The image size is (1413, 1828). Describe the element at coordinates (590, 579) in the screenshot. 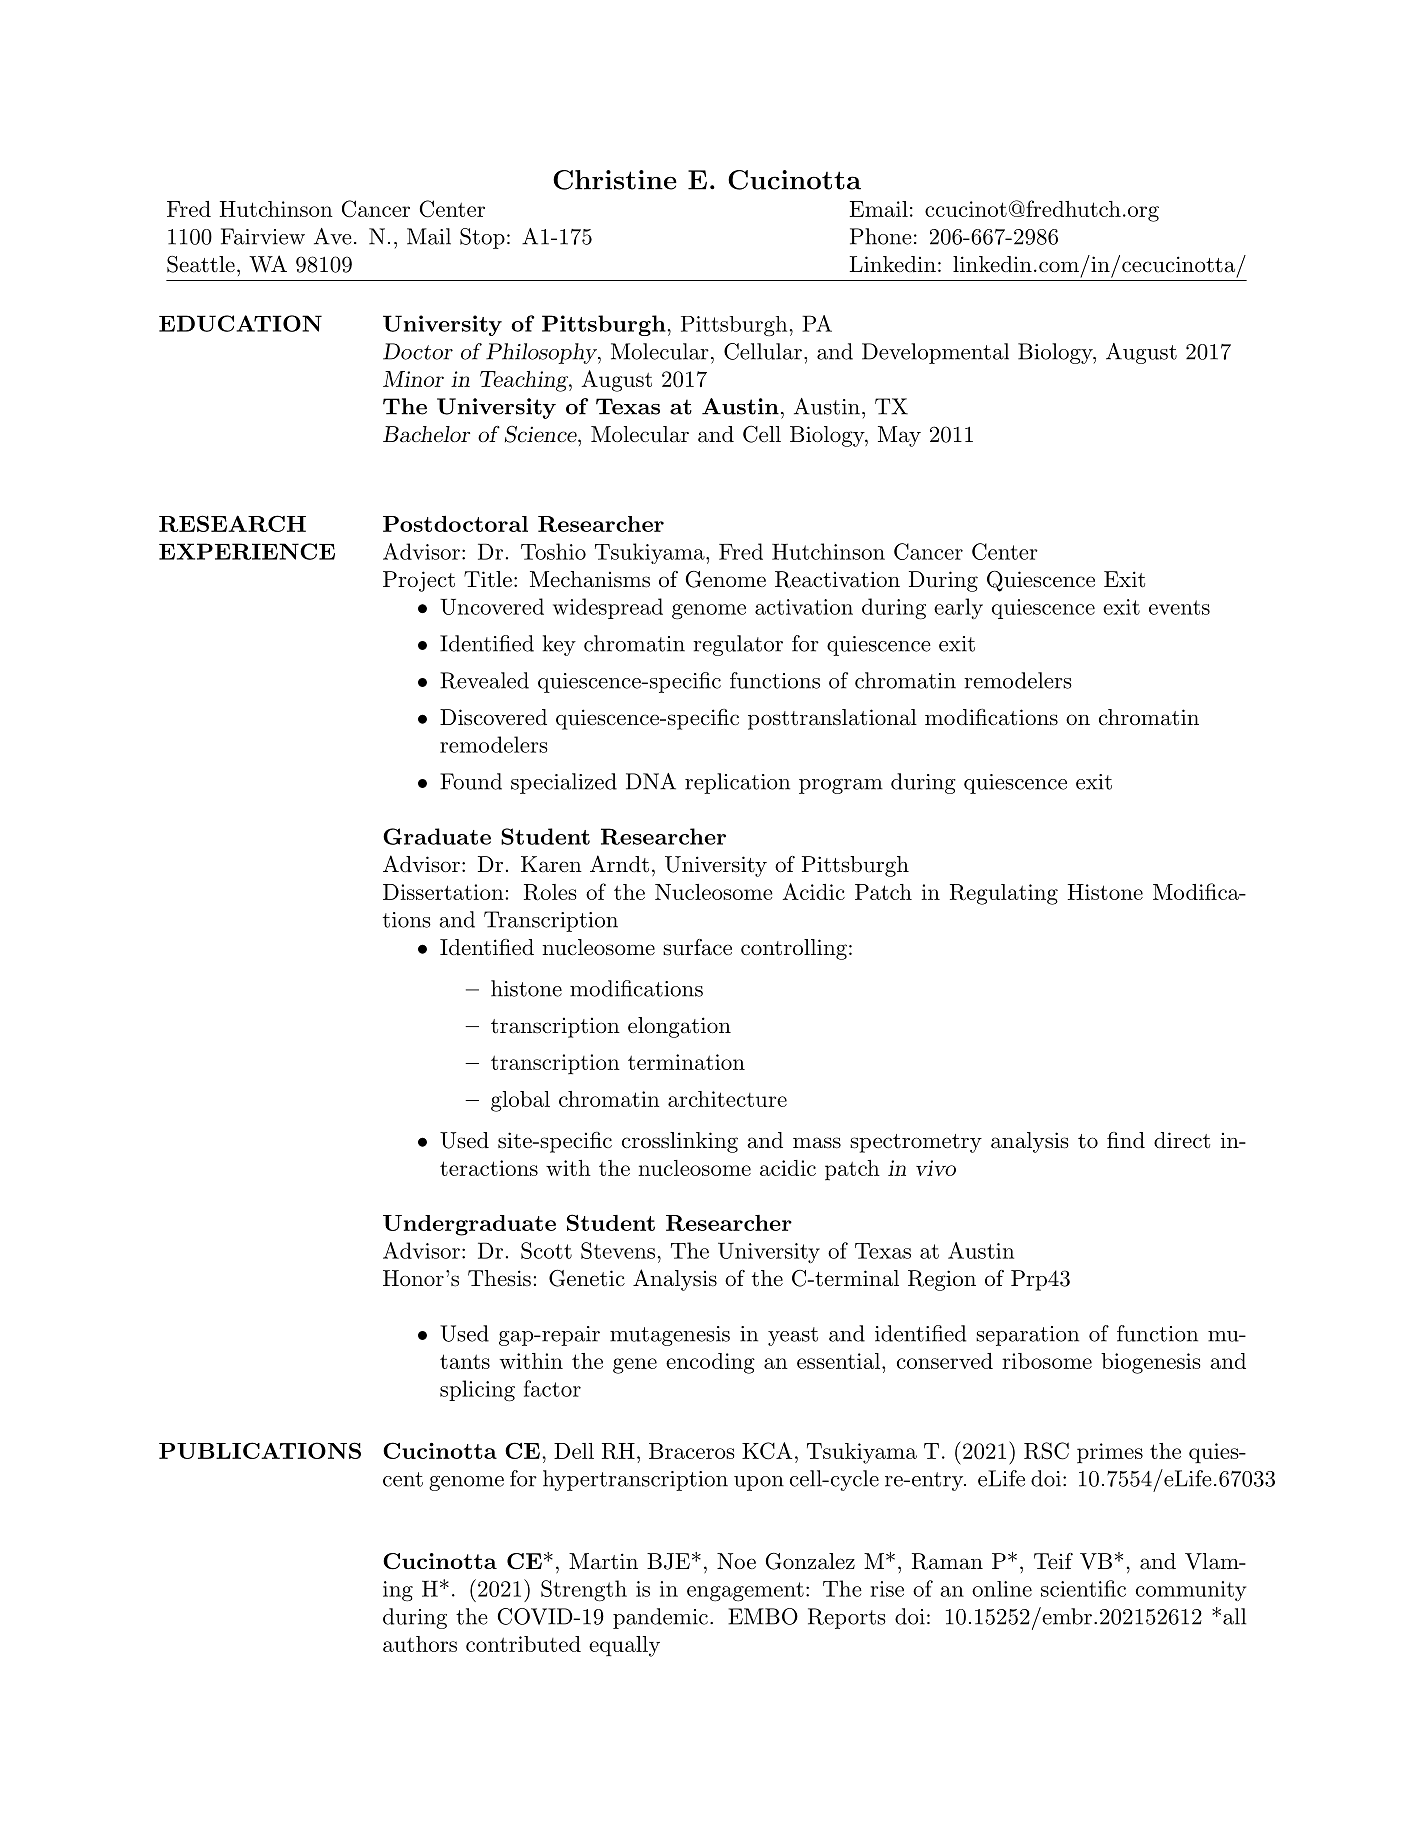

I see `Mechanisms` at that location.
